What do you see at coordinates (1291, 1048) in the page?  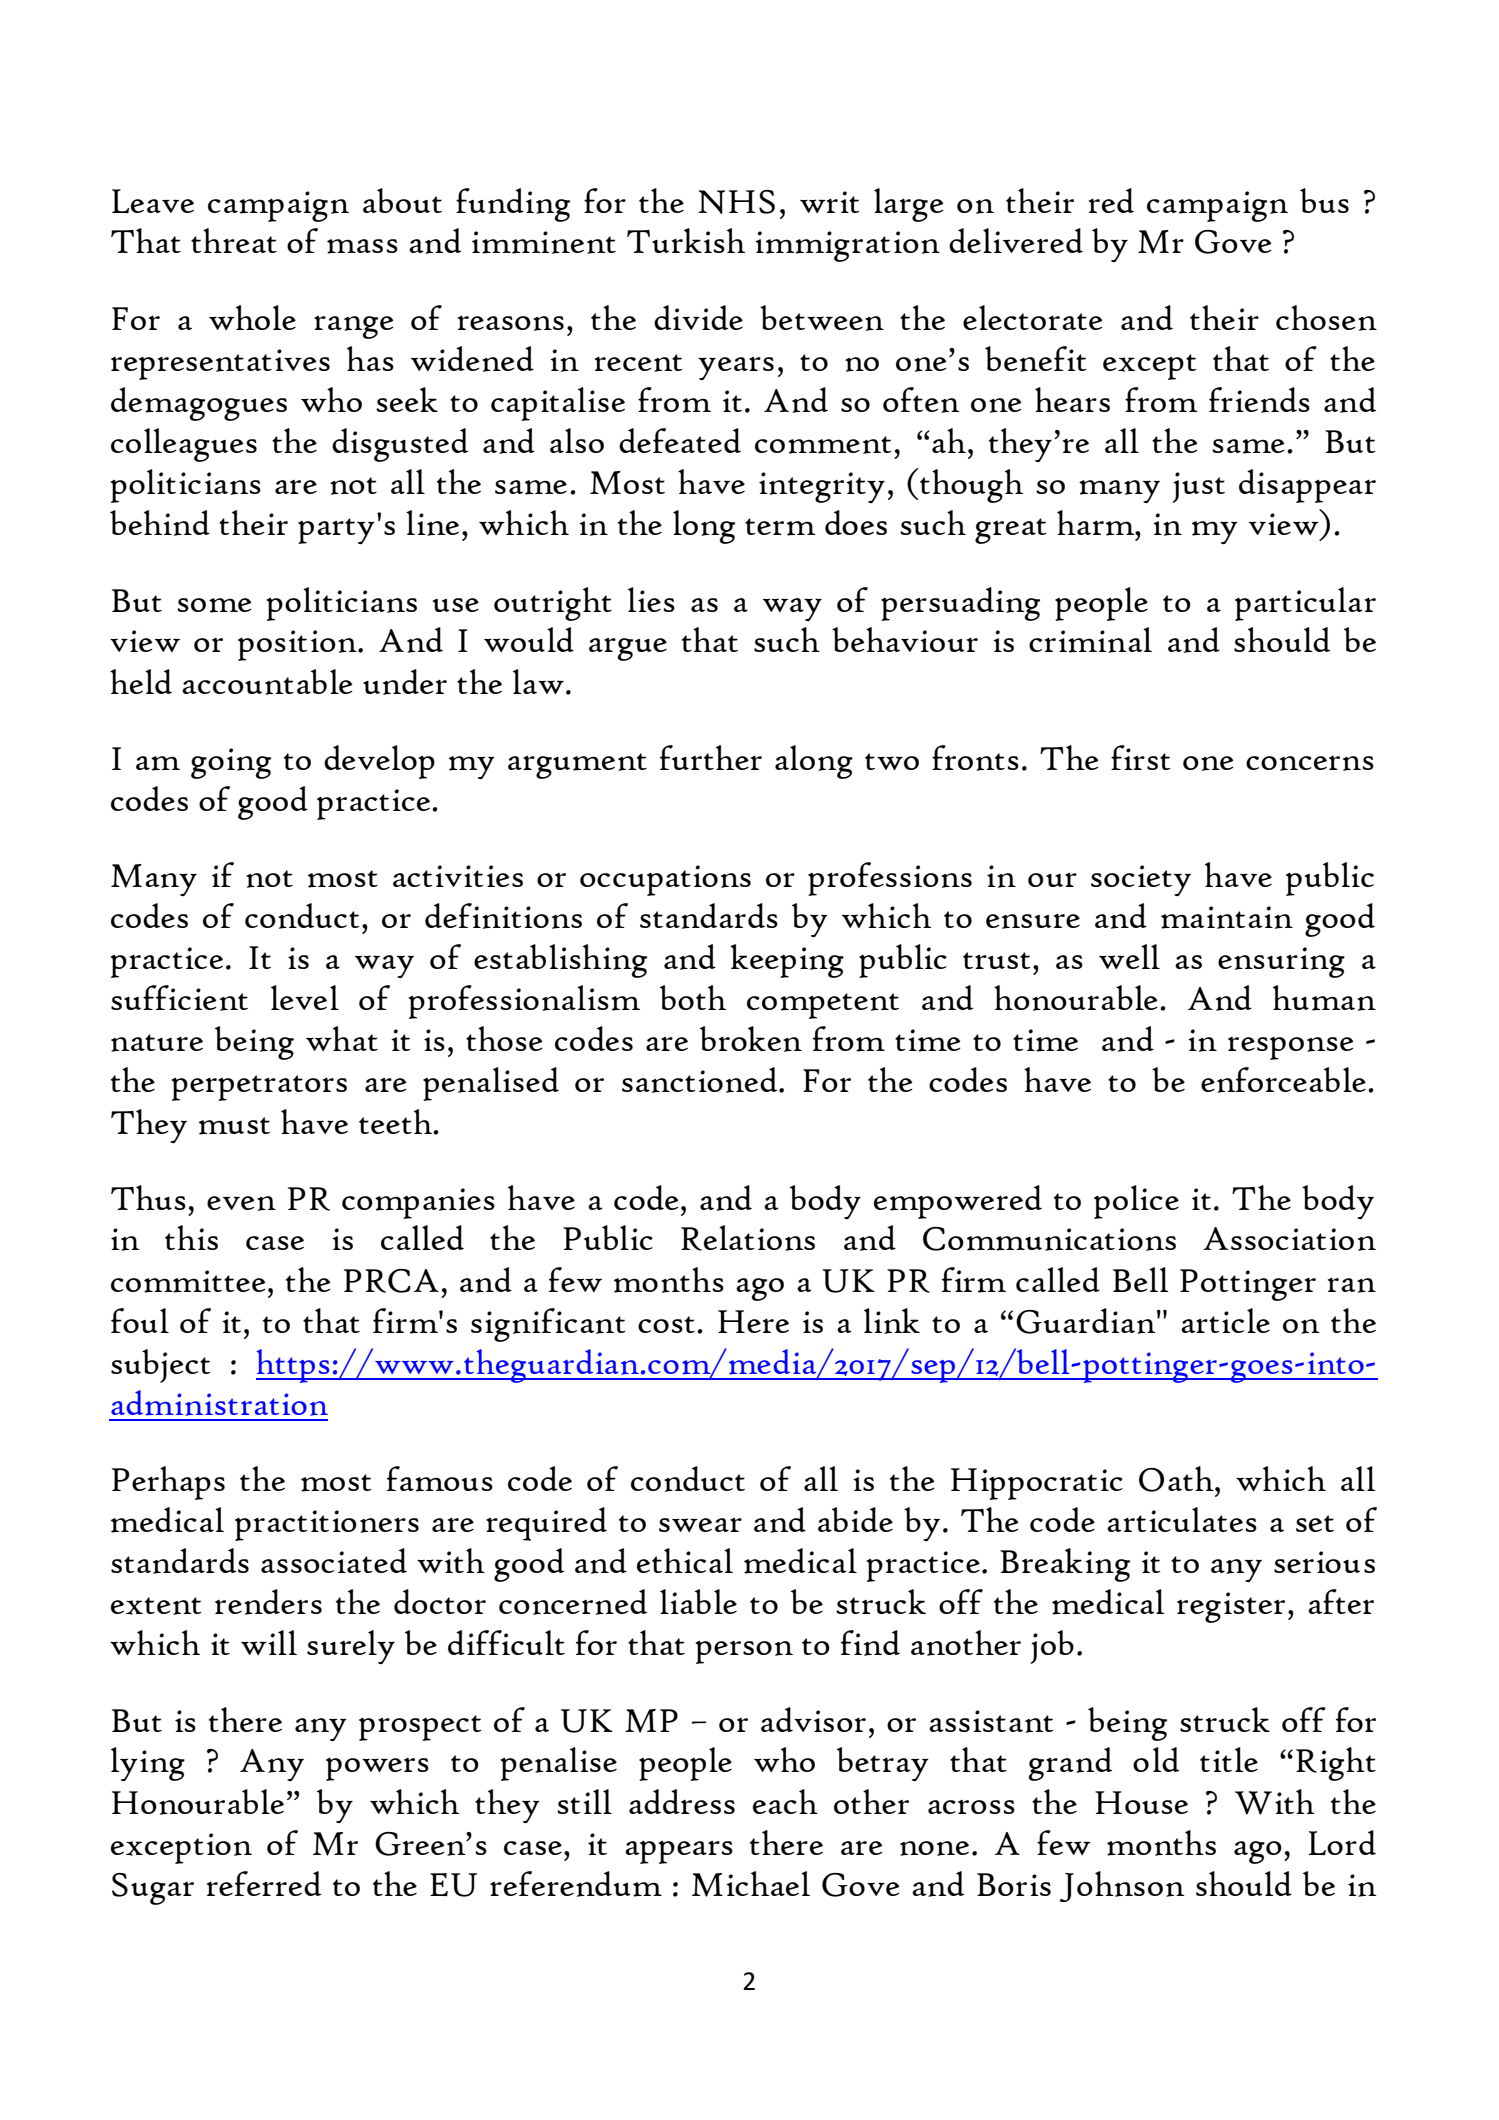 I see `response` at bounding box center [1291, 1048].
